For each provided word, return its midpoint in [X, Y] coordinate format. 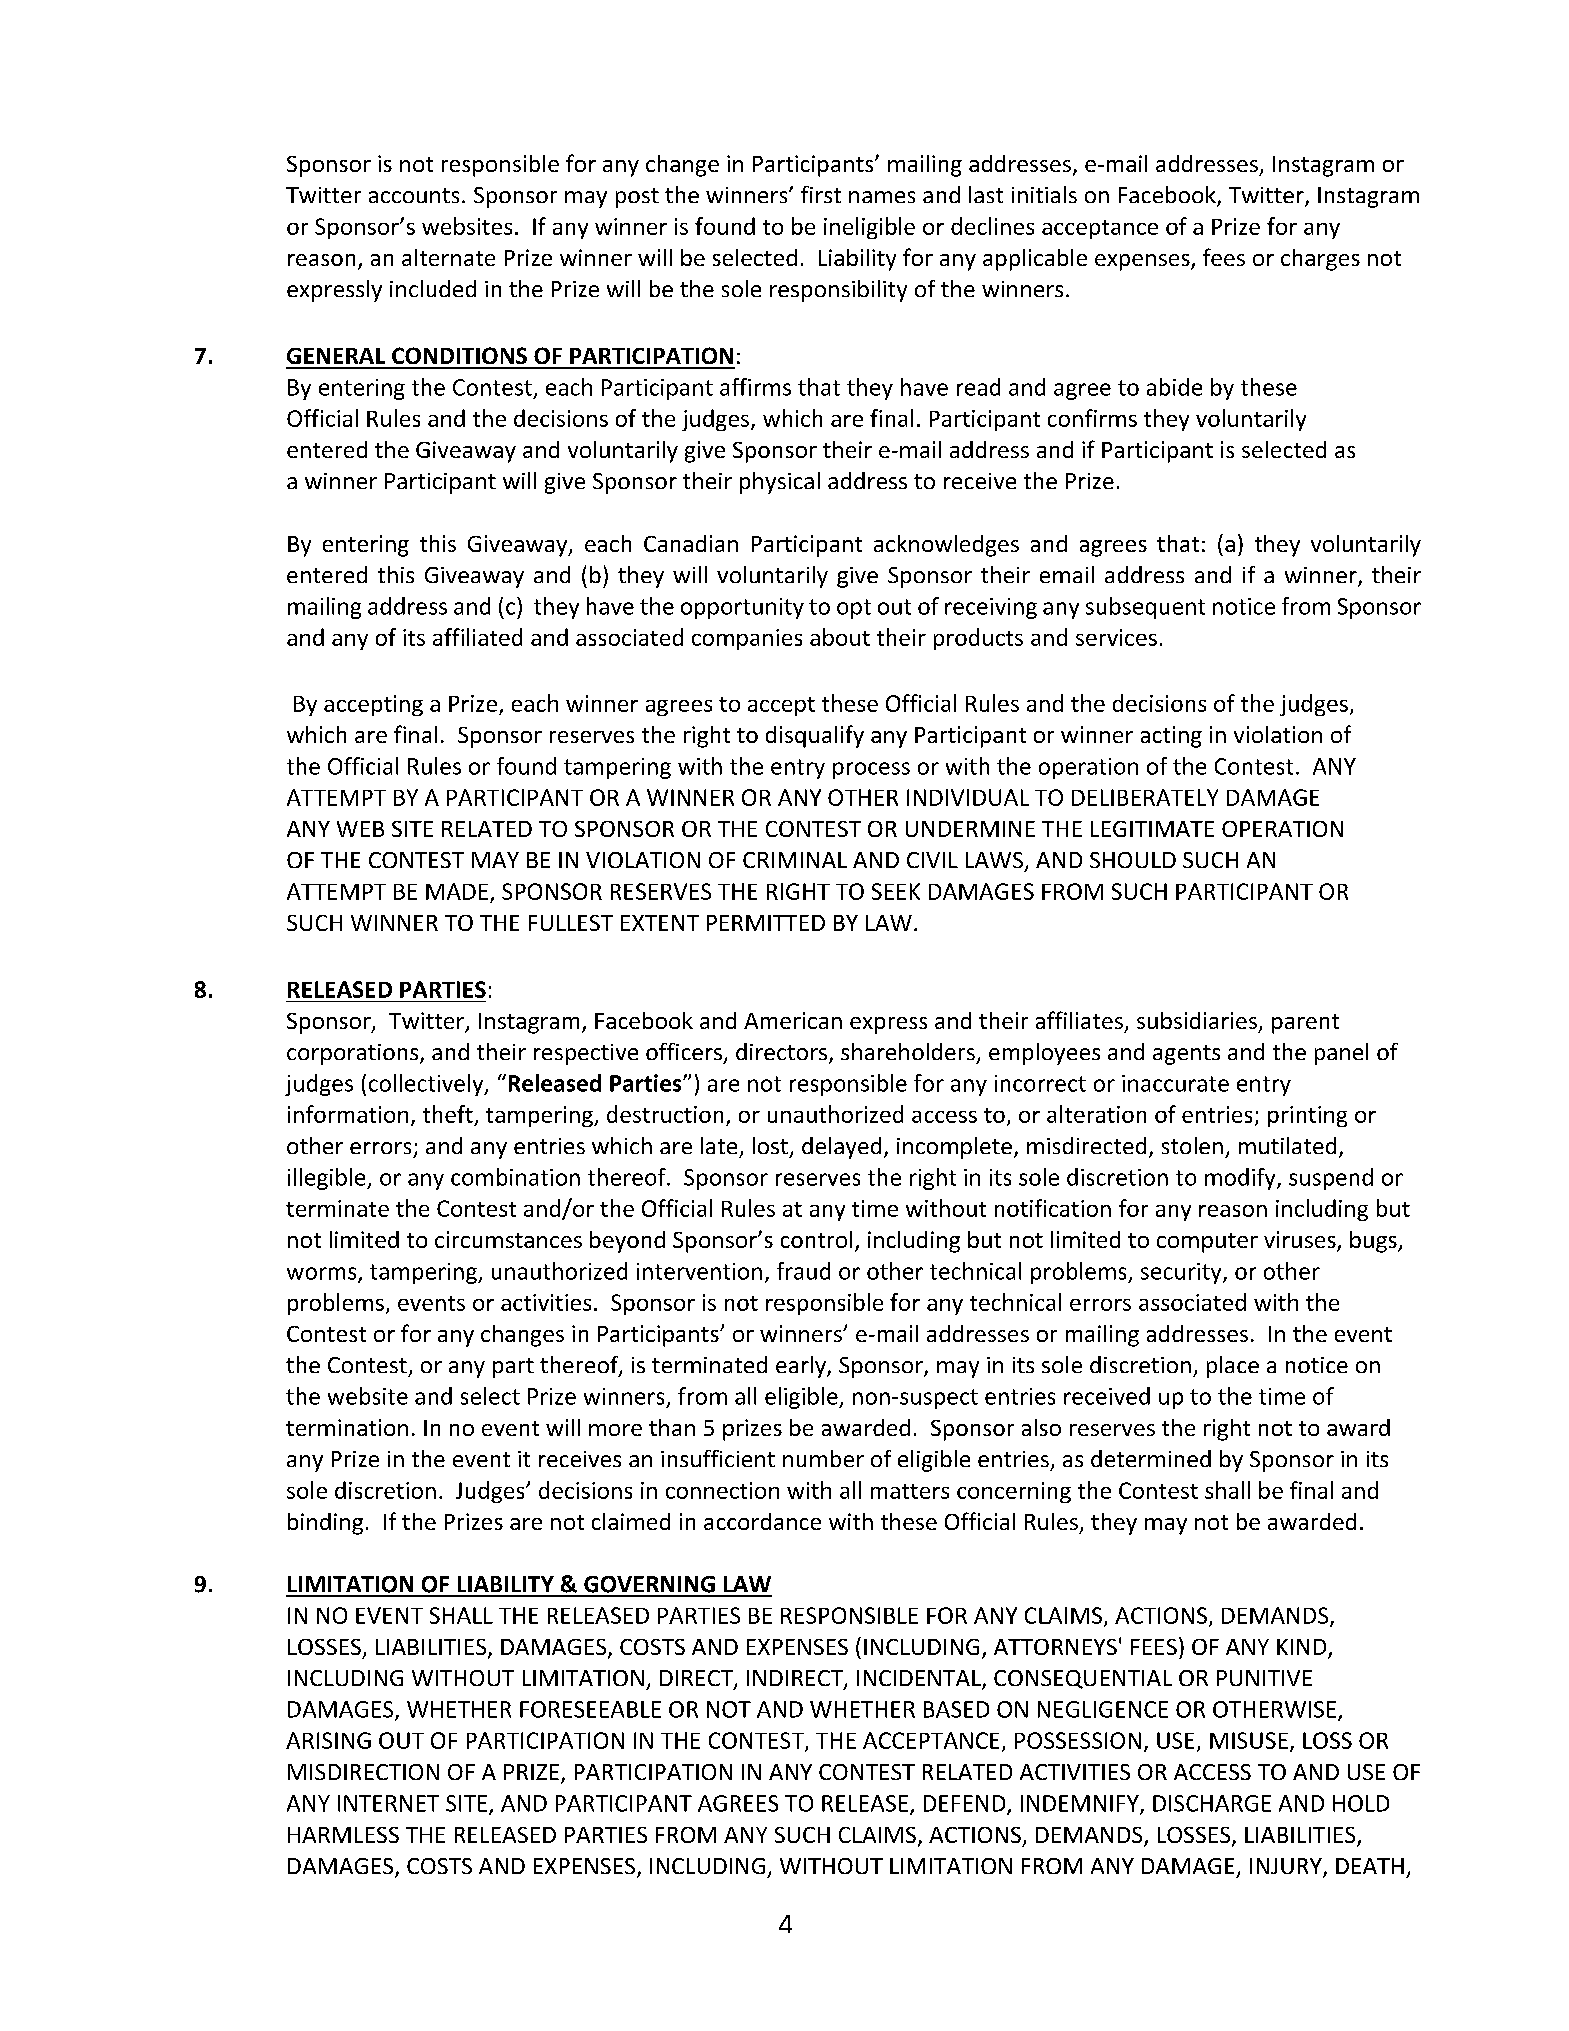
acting [1171, 737]
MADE [457, 891]
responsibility [838, 291]
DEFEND [966, 1804]
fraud [803, 1271]
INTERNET [388, 1803]
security [1182, 1273]
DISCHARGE [1212, 1803]
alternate [448, 257]
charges [1320, 260]
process [871, 770]
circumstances [508, 1239]
